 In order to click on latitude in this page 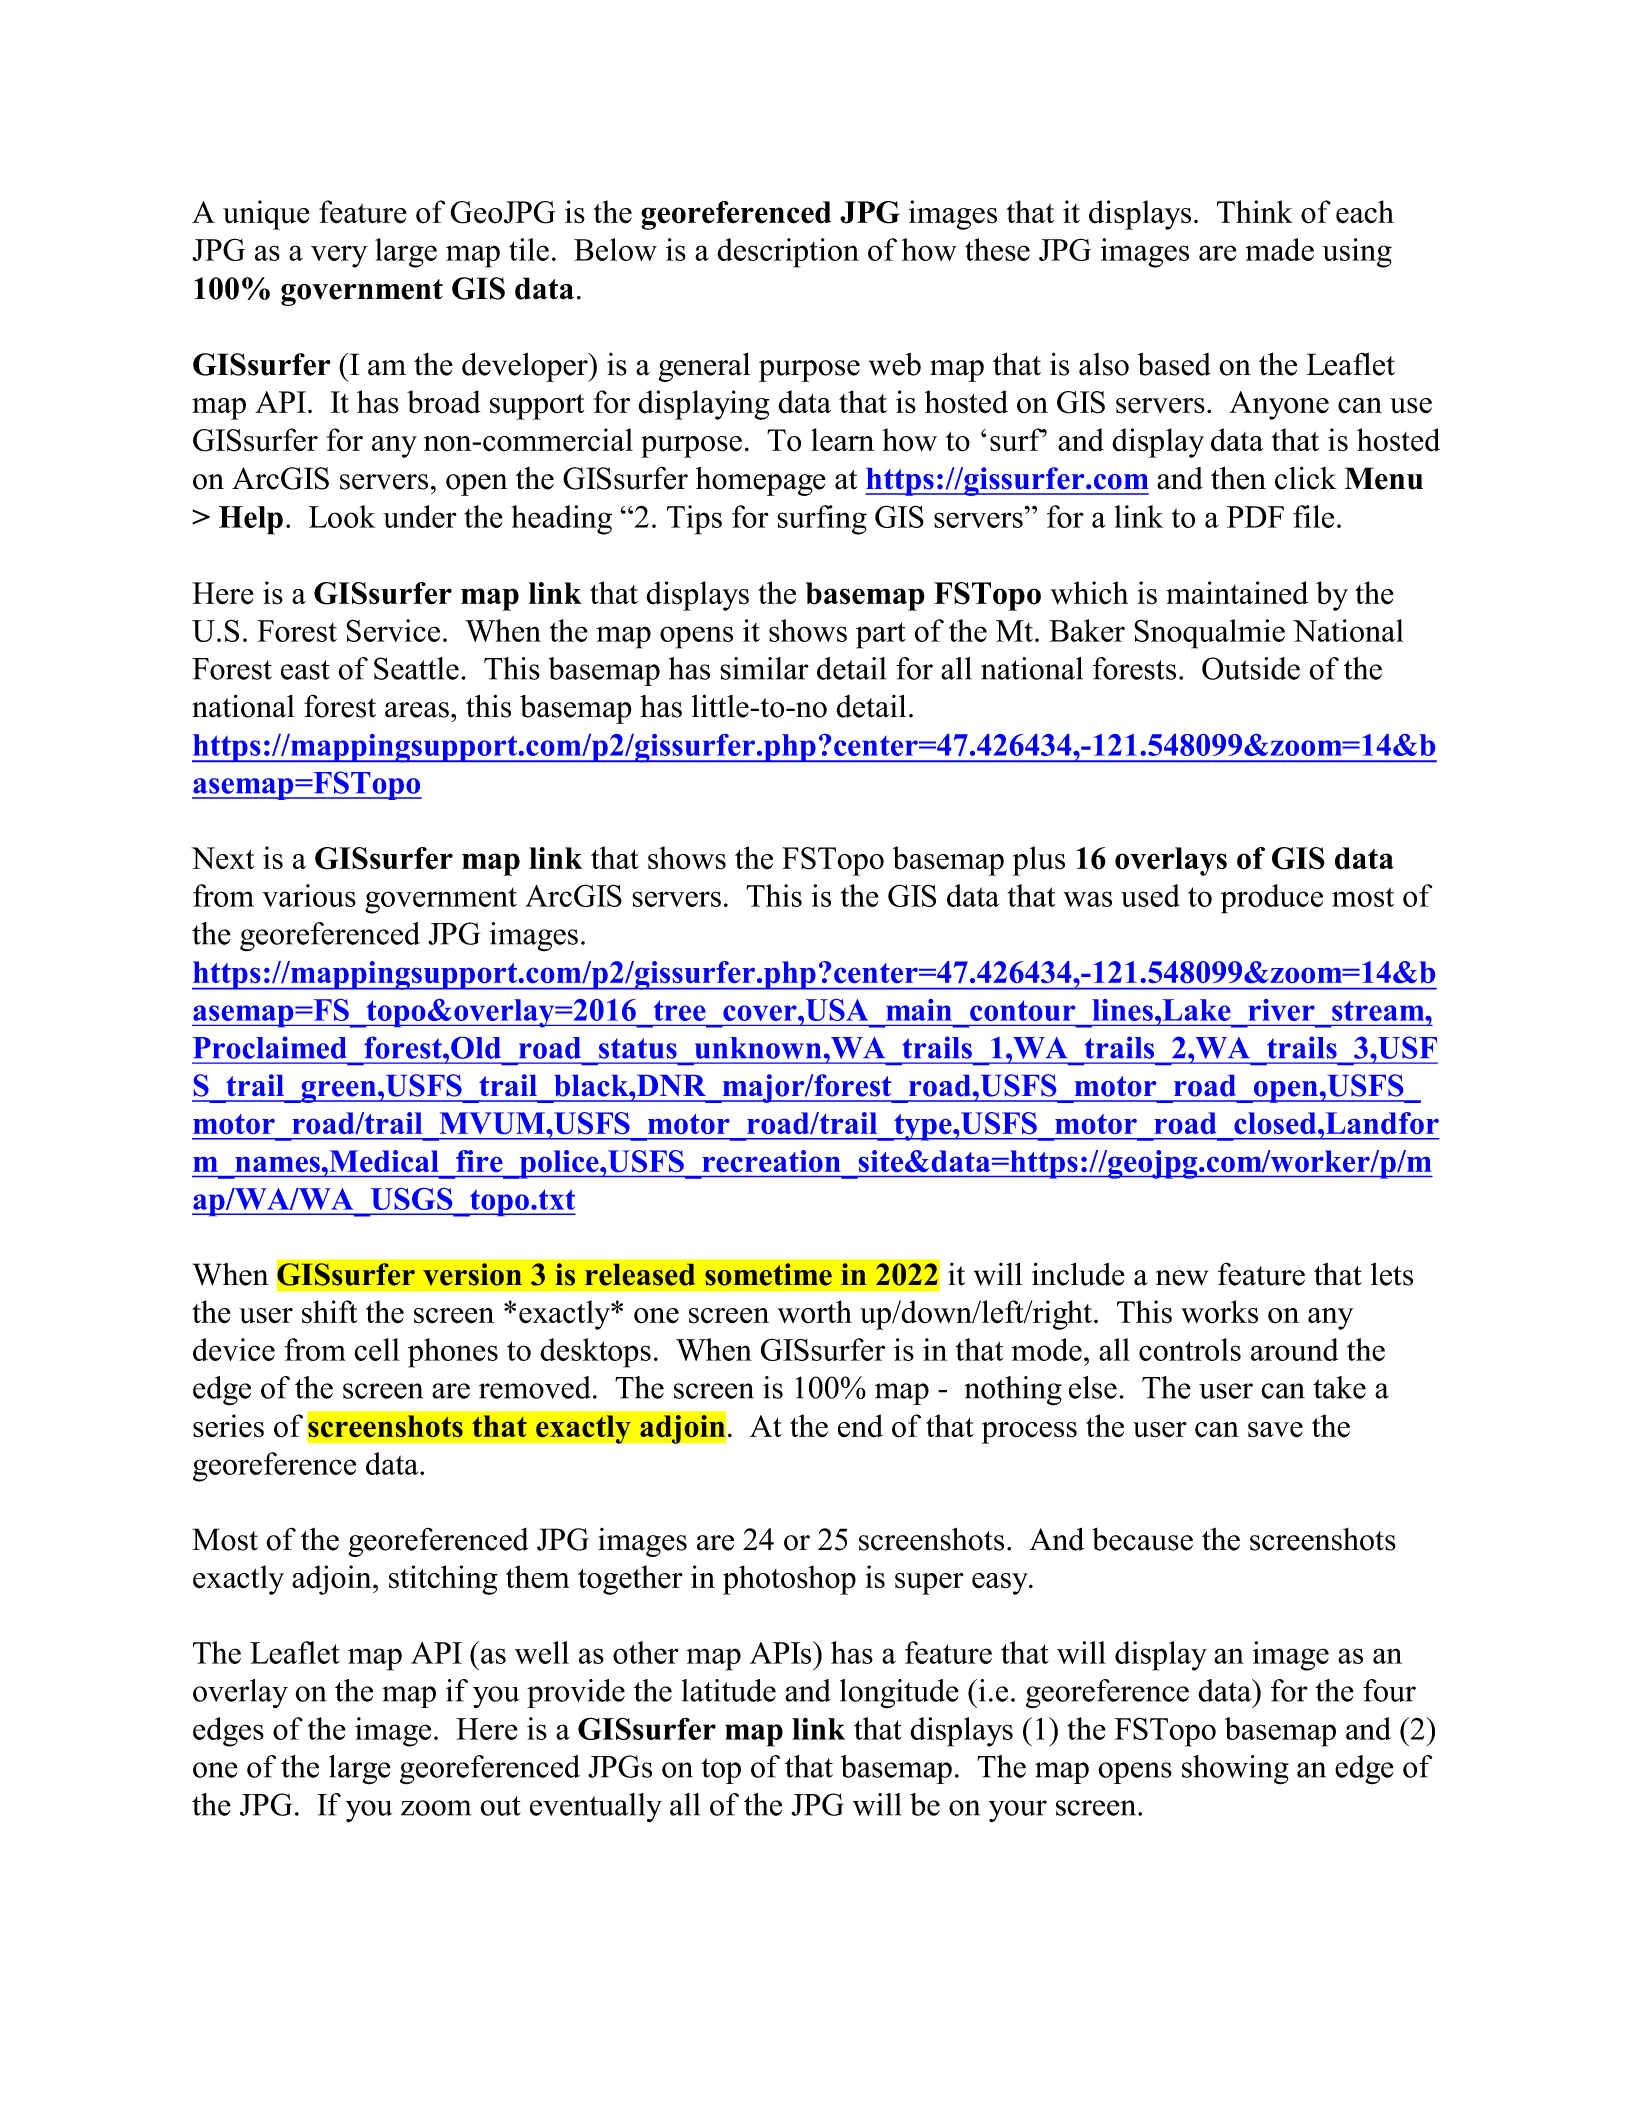, I will do `click(729, 1690)`.
